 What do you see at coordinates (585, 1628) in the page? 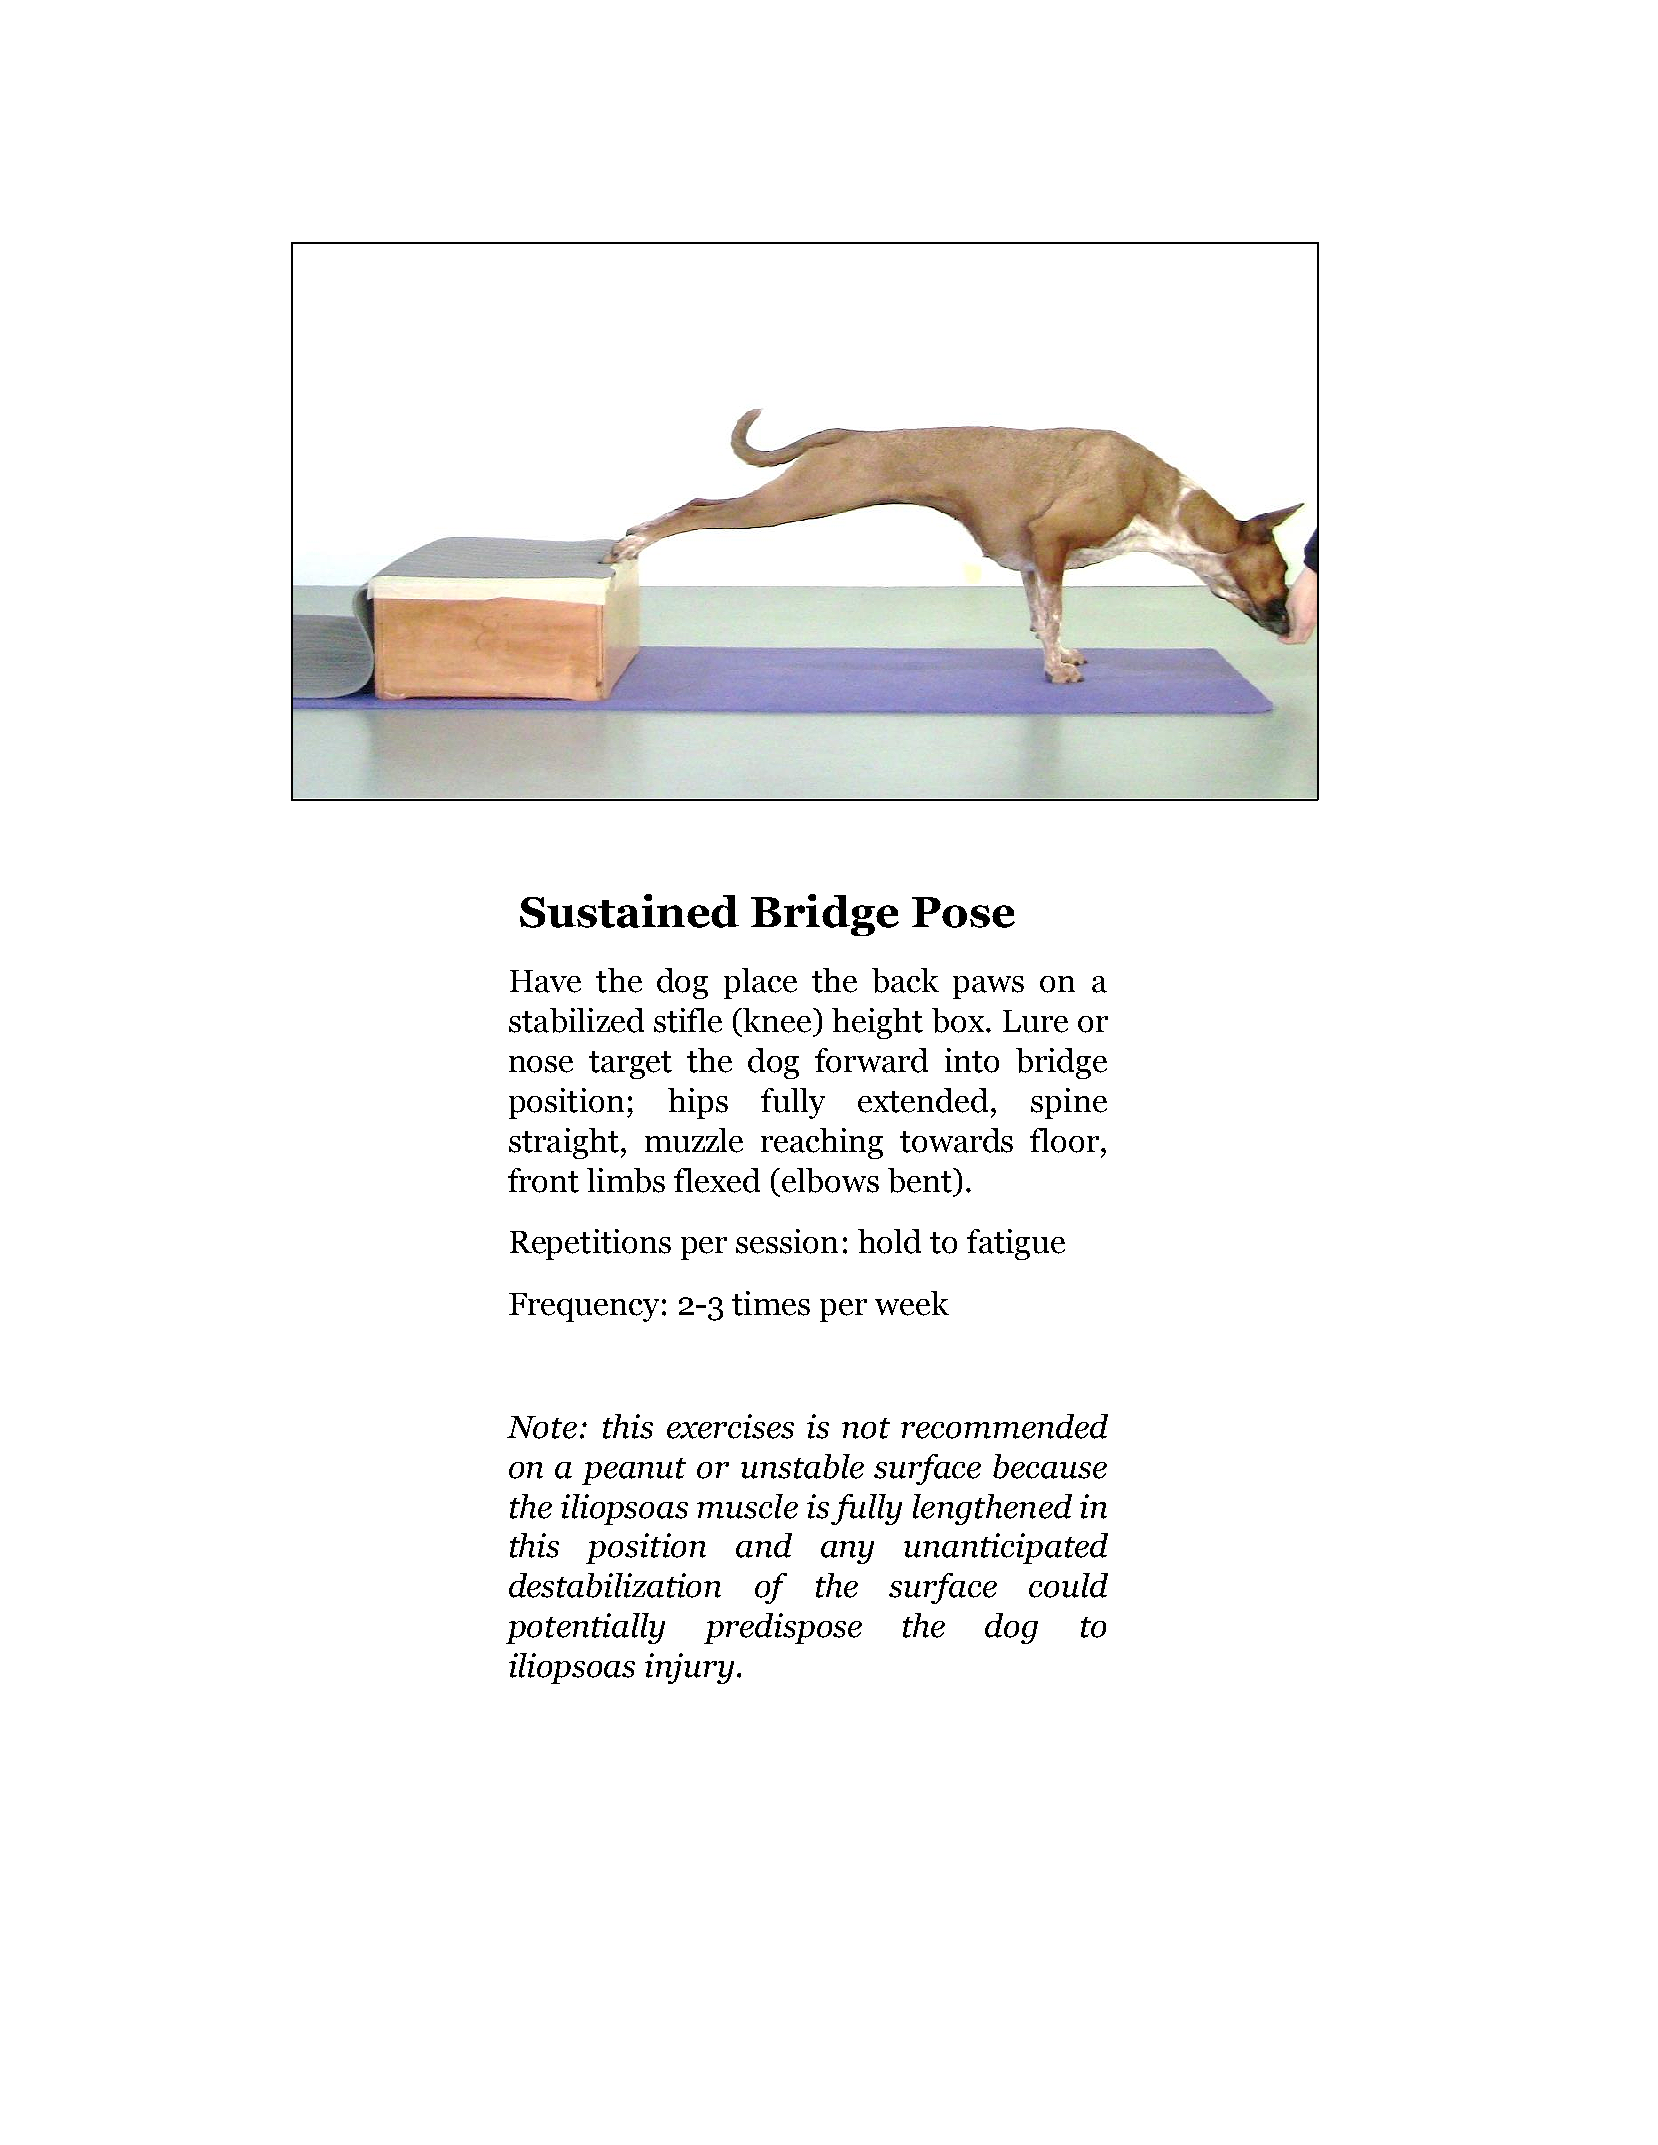
I see `potentially` at bounding box center [585, 1628].
